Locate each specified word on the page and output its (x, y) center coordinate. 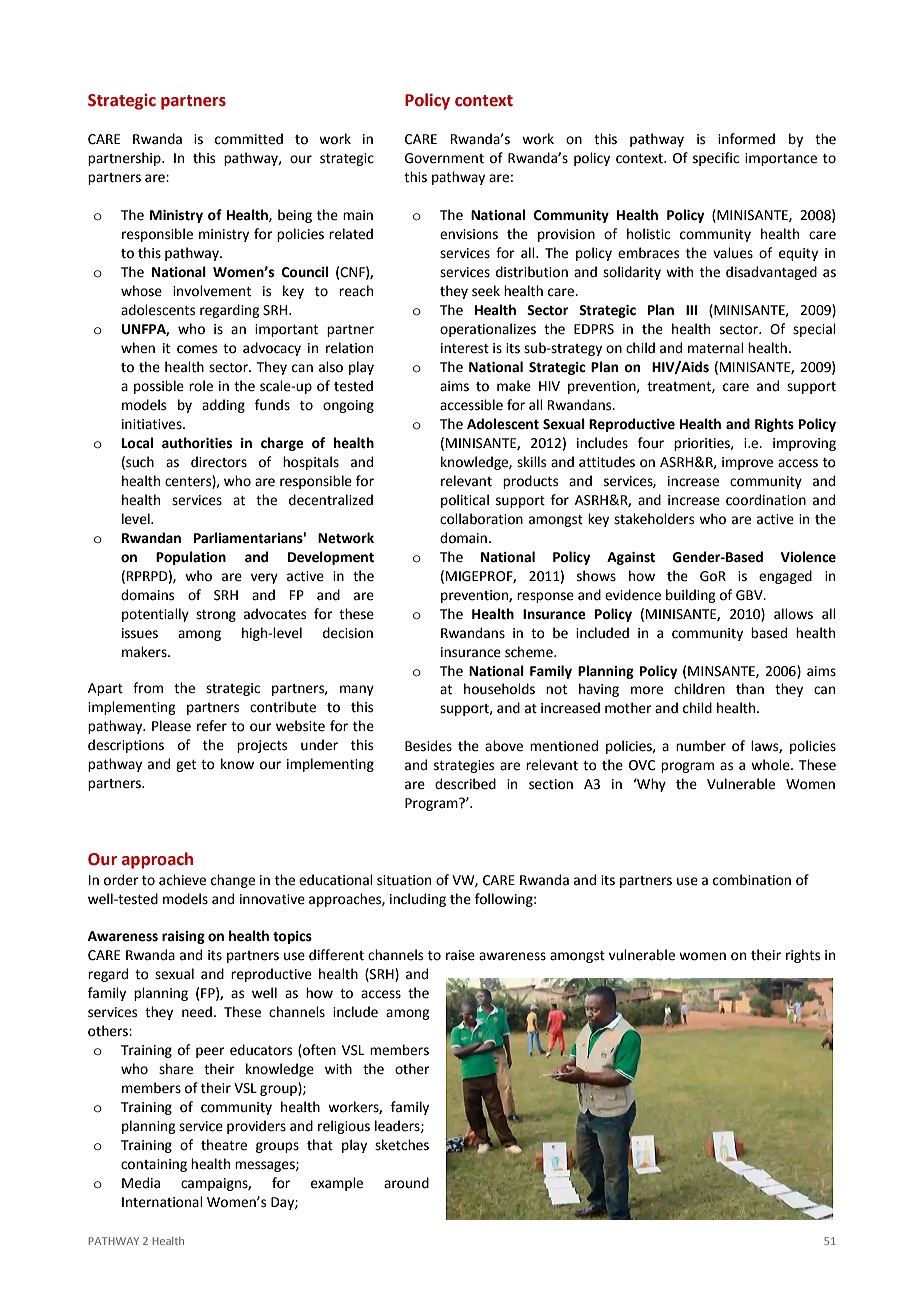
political (465, 501)
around (406, 1183)
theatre (224, 1145)
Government (444, 158)
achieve (182, 880)
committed (249, 139)
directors (219, 462)
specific (716, 159)
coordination (766, 500)
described (465, 784)
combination (752, 880)
